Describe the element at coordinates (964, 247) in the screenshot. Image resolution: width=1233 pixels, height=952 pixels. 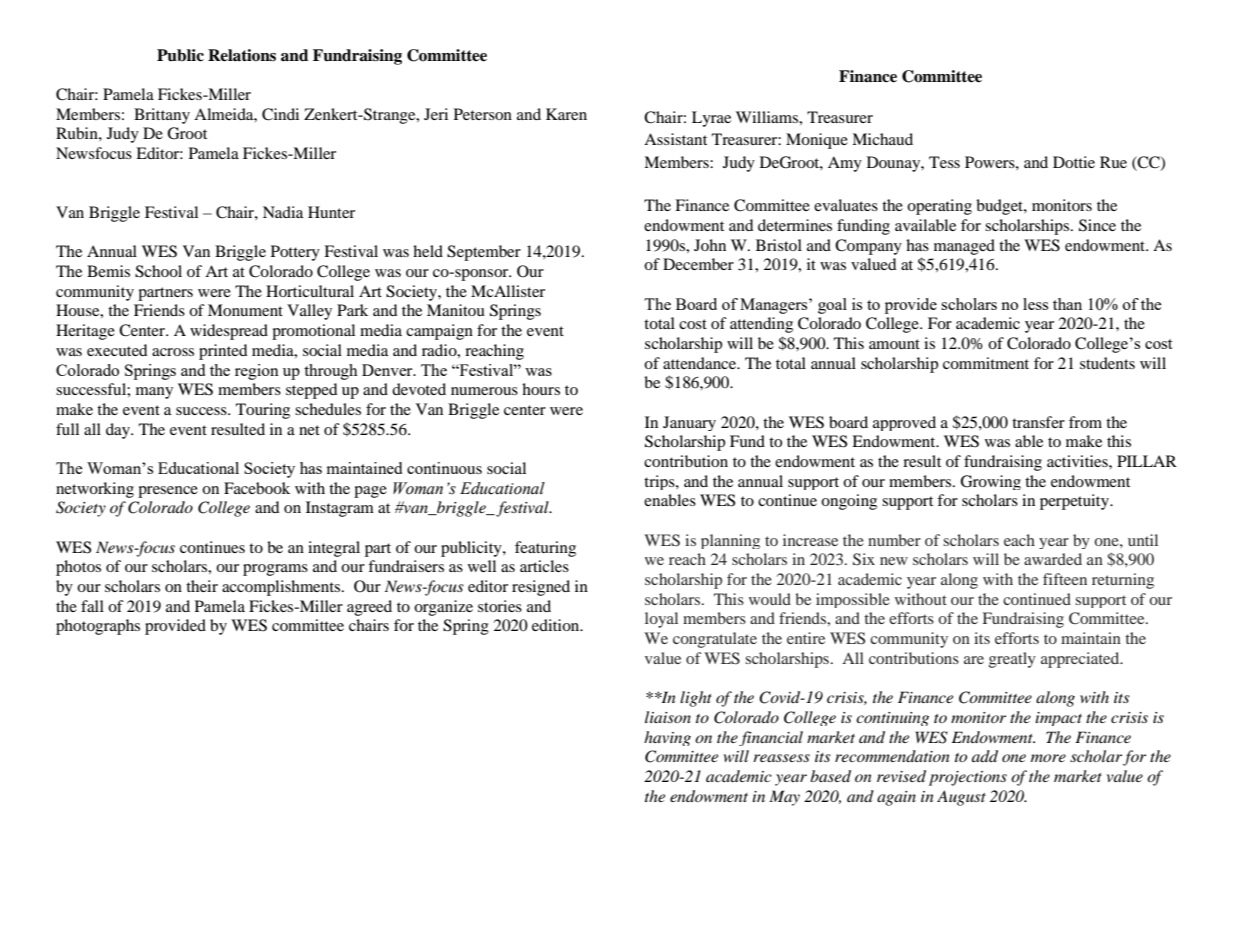
I see `managed` at that location.
